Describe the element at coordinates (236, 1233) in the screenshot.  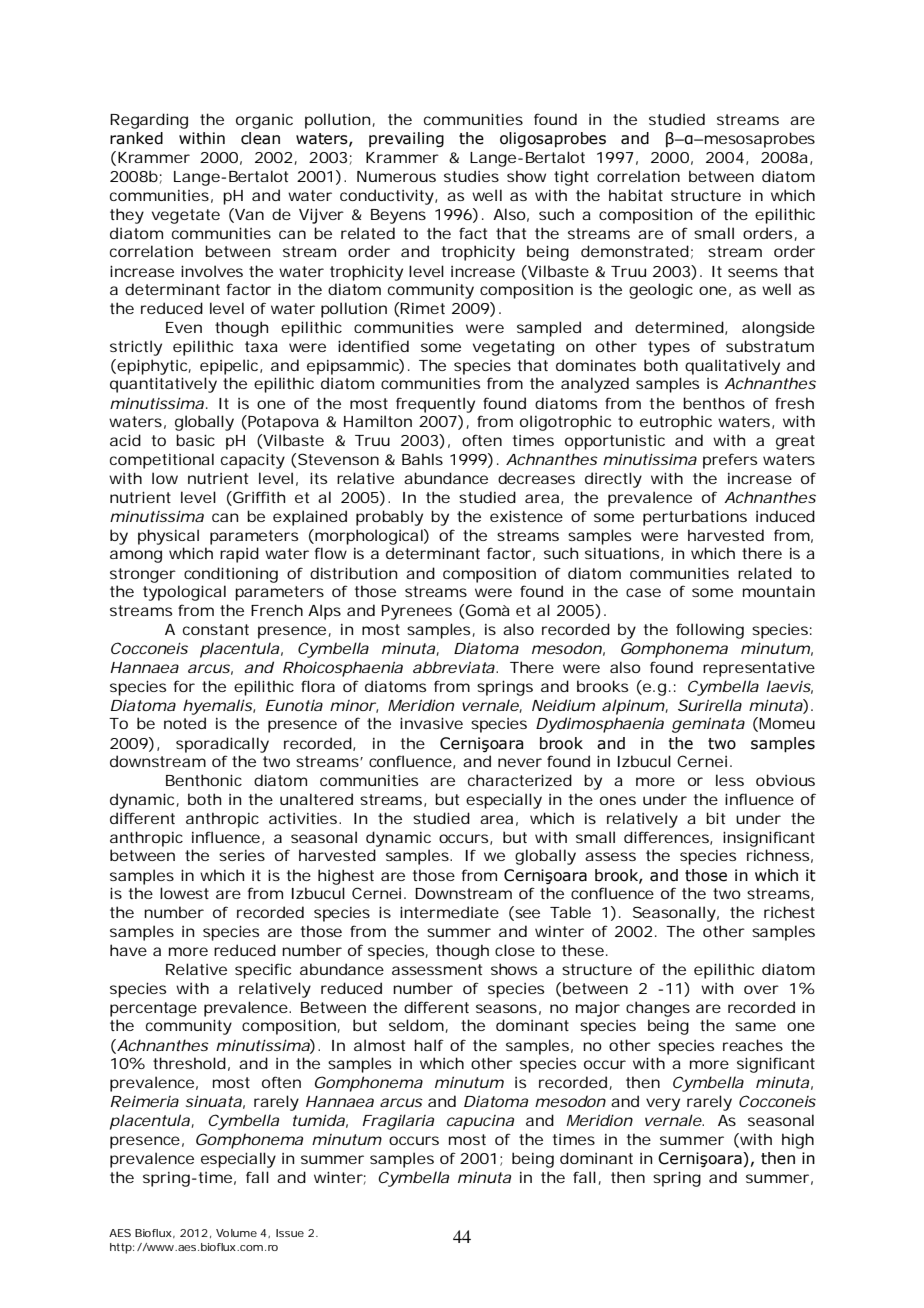
I see `Volume` at that location.
